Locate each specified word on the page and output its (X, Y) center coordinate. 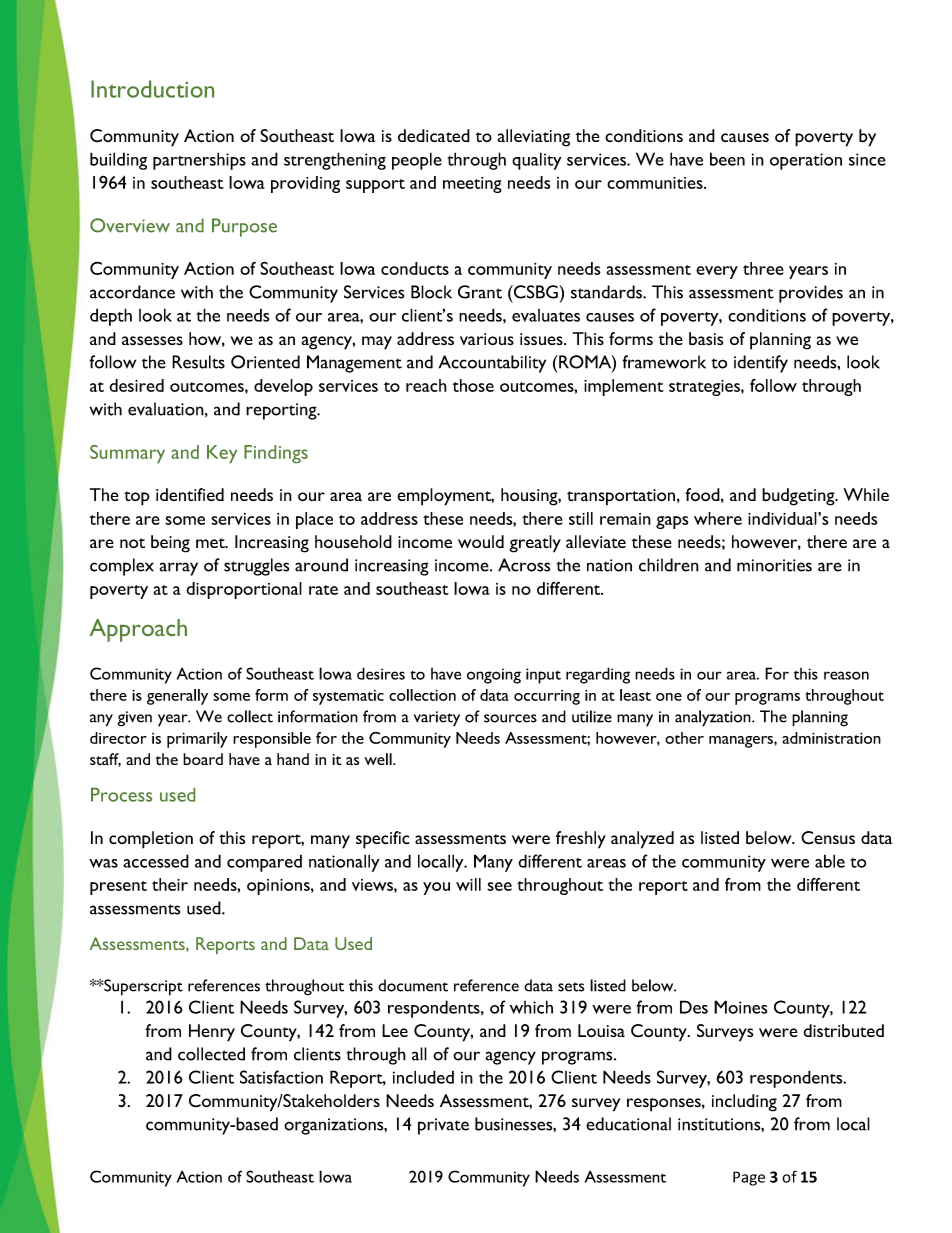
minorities (774, 565)
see (499, 886)
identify (761, 364)
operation (806, 161)
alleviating (534, 138)
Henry (212, 1033)
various (487, 339)
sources (510, 718)
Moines (740, 1007)
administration (831, 738)
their (170, 884)
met (211, 543)
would (481, 542)
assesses (152, 341)
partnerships (199, 161)
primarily (197, 740)
